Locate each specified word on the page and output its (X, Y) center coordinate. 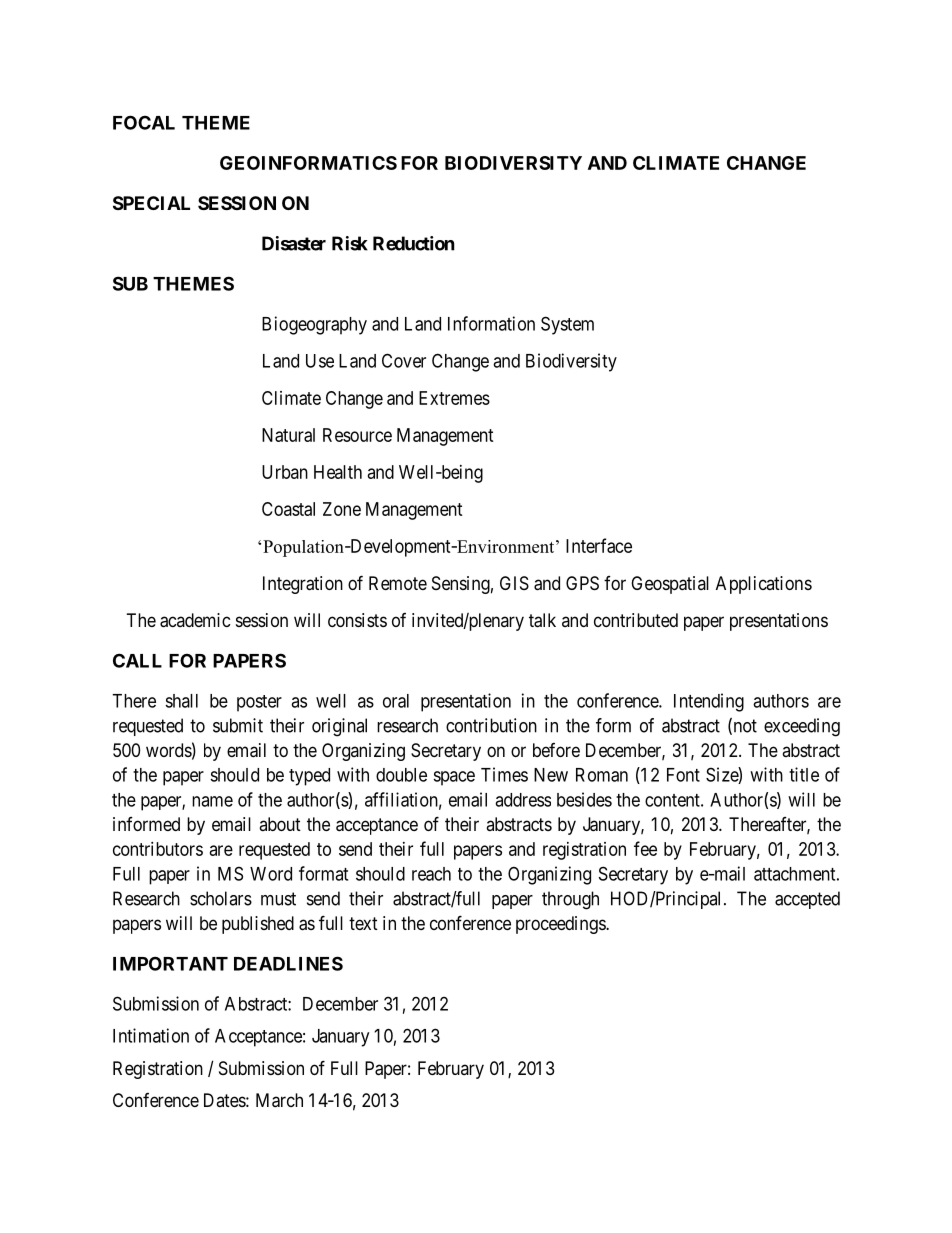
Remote (398, 583)
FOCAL (144, 122)
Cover (404, 360)
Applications (764, 585)
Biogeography (314, 325)
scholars (221, 898)
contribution (491, 725)
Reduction (414, 243)
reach (431, 874)
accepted (807, 900)
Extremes (454, 398)
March (279, 1100)
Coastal (288, 509)
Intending (709, 702)
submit (238, 725)
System (567, 325)
